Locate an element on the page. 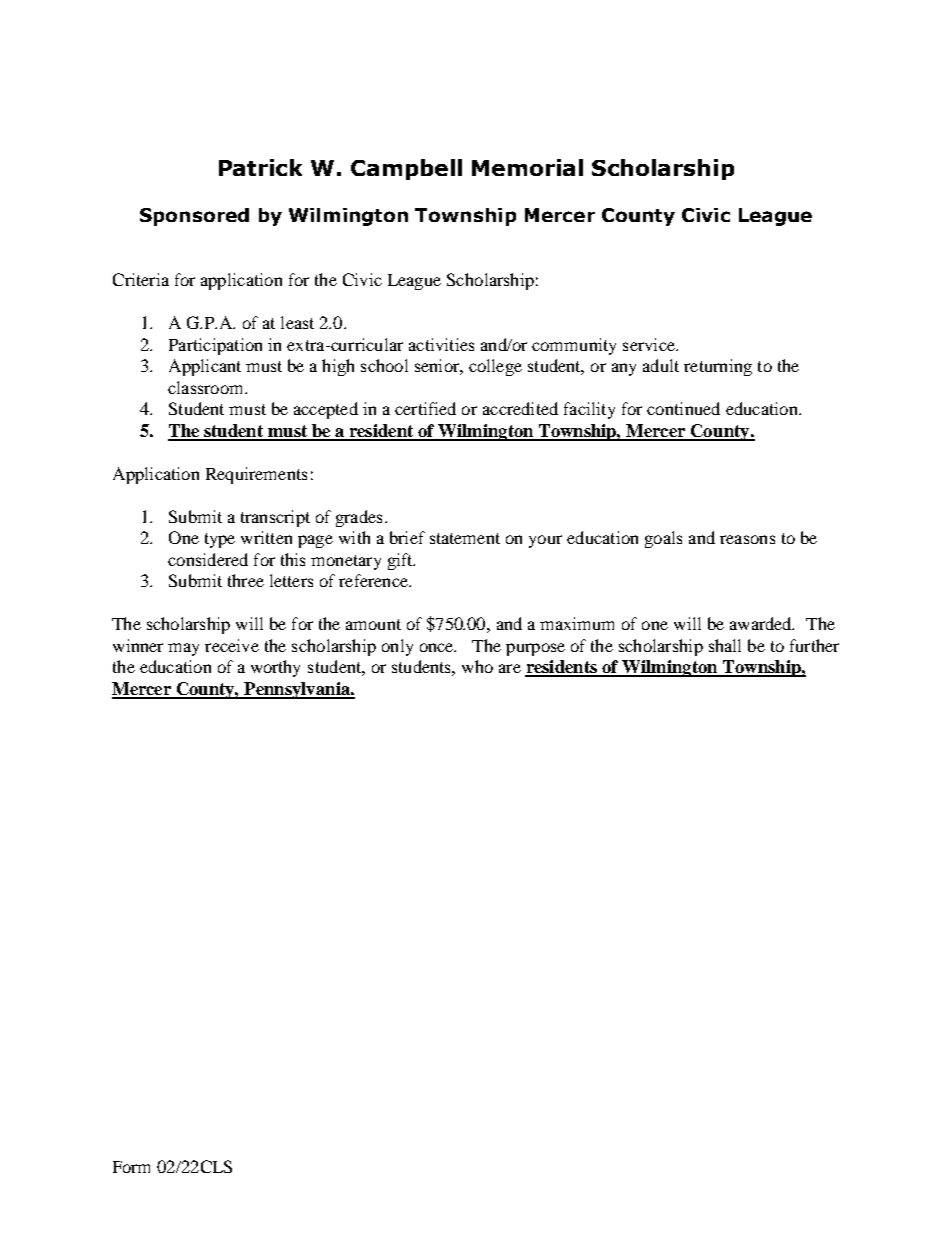 Image resolution: width=952 pixels, height=1233 pixels. reasons is located at coordinates (747, 539).
